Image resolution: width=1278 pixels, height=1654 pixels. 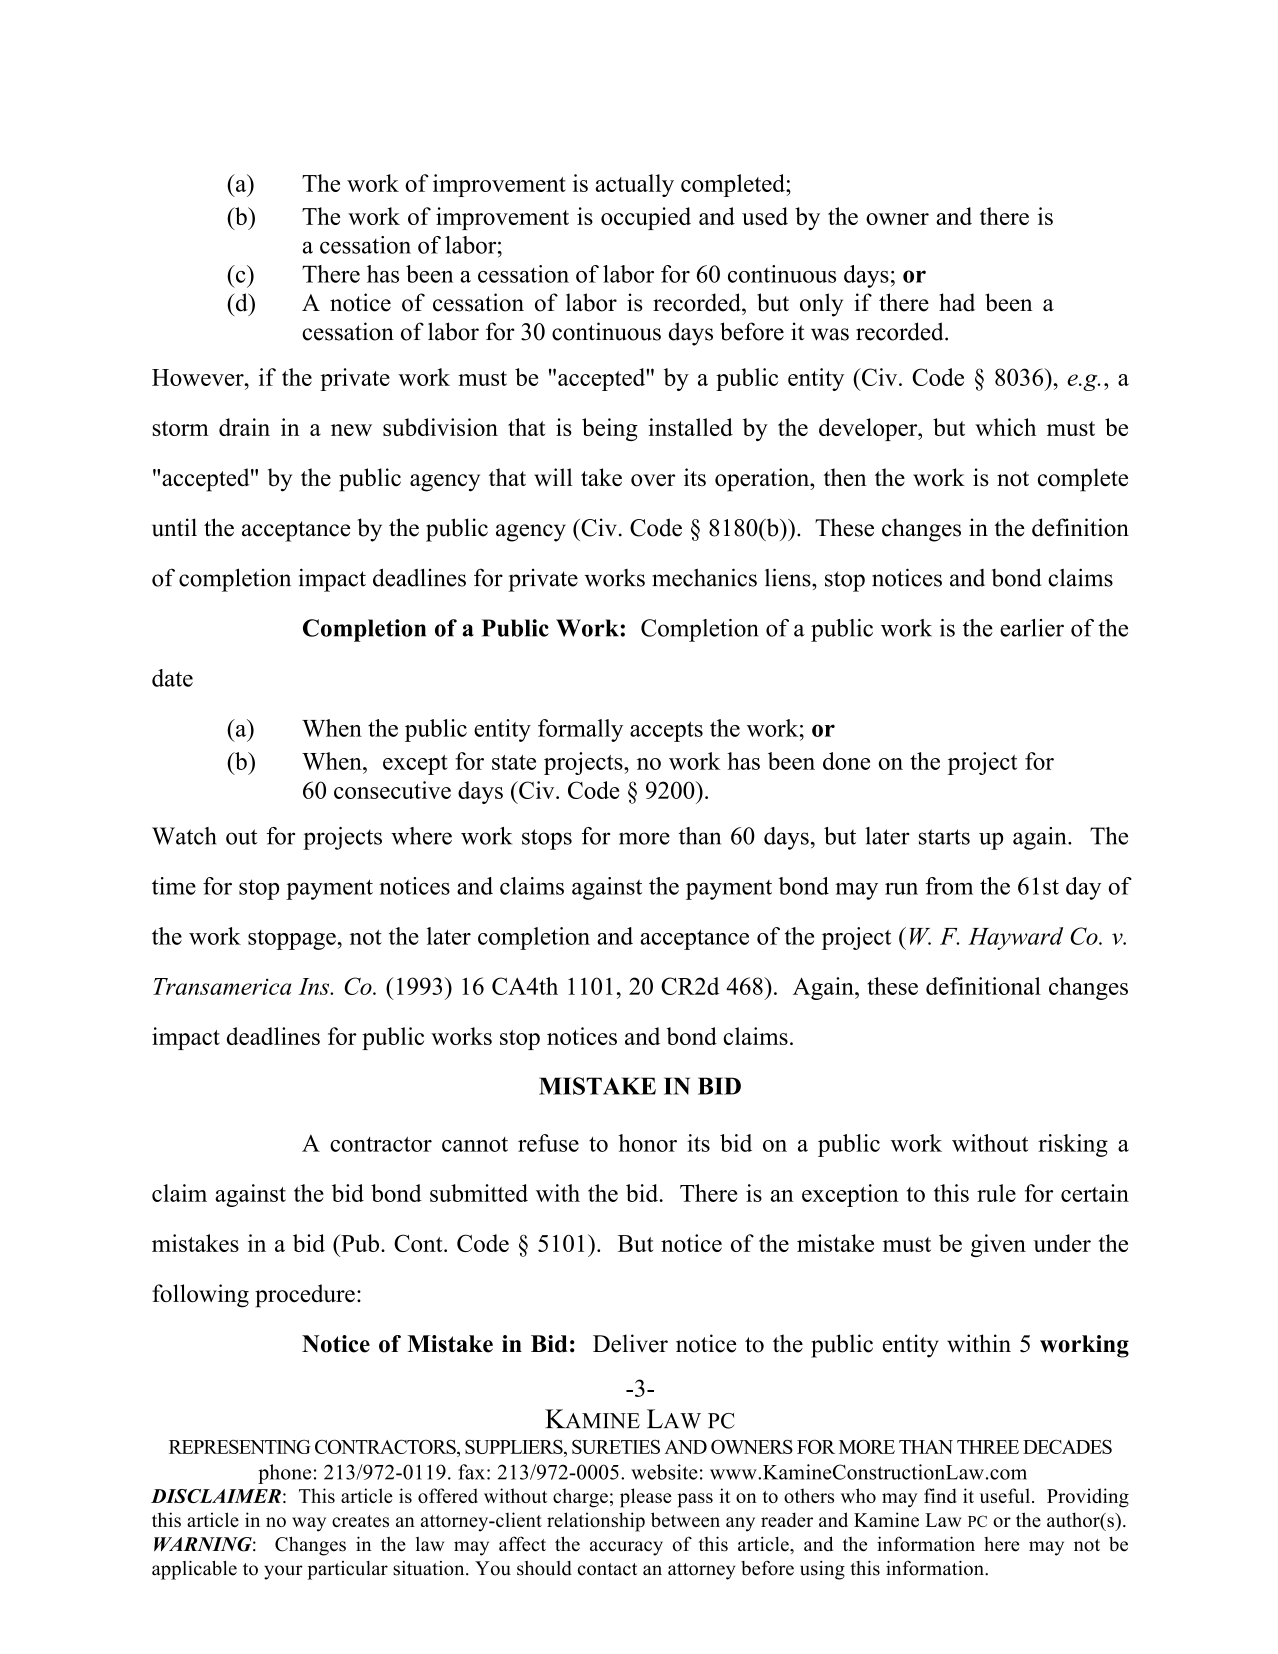 What do you see at coordinates (514, 762) in the screenshot?
I see `state` at bounding box center [514, 762].
